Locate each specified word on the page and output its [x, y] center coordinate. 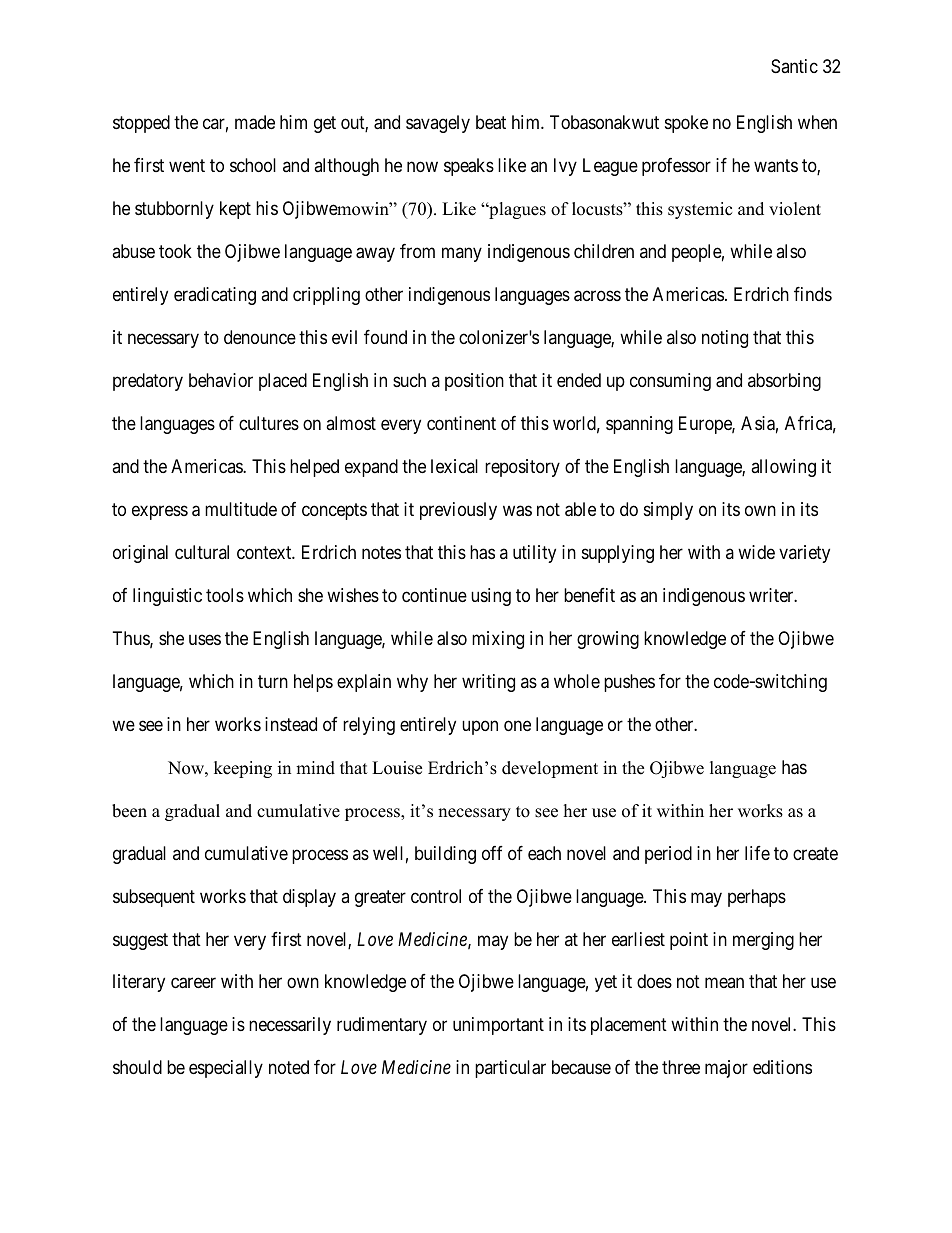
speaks [469, 167]
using [491, 597]
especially [226, 1069]
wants [776, 165]
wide [756, 552]
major [726, 1069]
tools [225, 595]
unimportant [498, 1026]
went [187, 165]
